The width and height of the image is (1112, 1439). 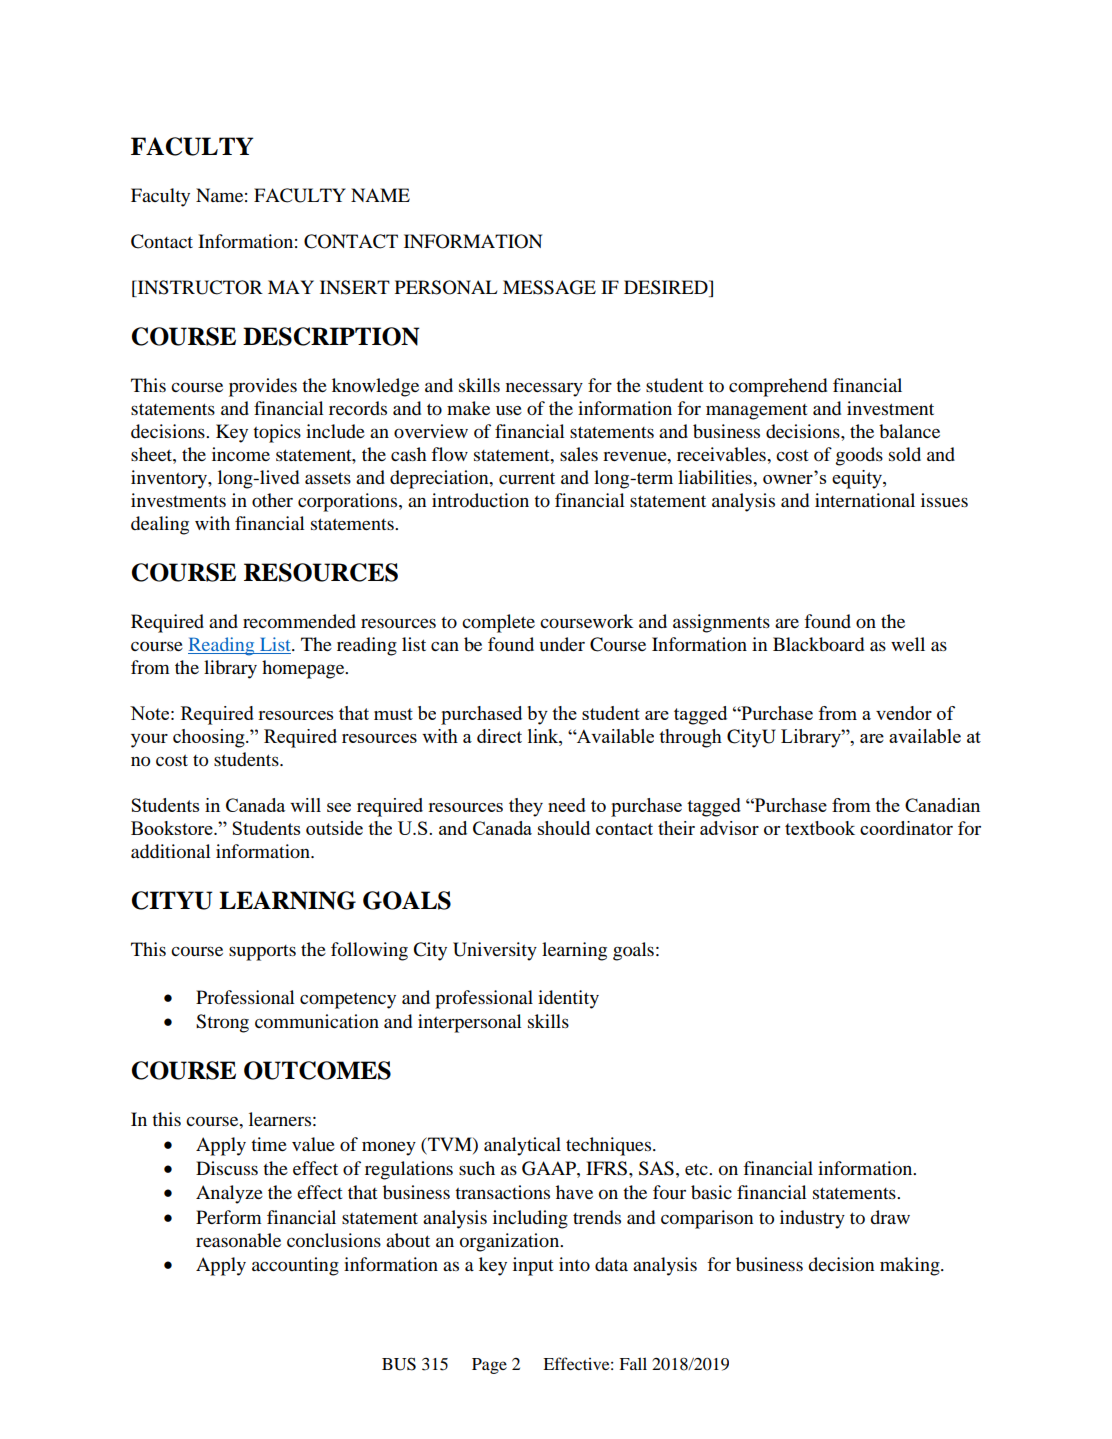 What do you see at coordinates (820, 828) in the image?
I see `textbook` at bounding box center [820, 828].
